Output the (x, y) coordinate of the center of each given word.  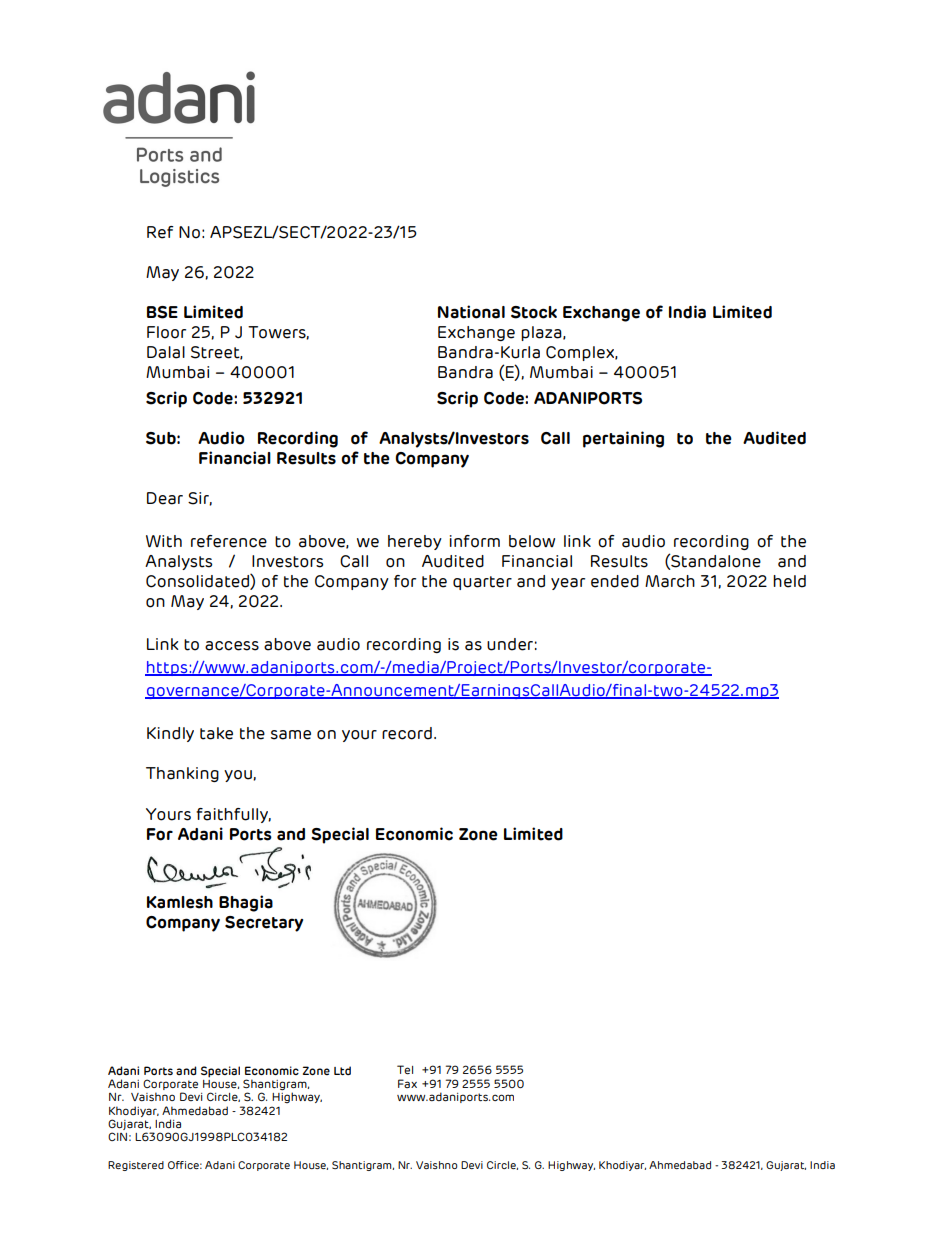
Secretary (264, 924)
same (291, 735)
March (670, 581)
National (471, 312)
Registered (136, 1166)
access (232, 646)
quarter (482, 583)
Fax (407, 1083)
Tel (405, 1069)
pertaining (623, 439)
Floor (166, 332)
